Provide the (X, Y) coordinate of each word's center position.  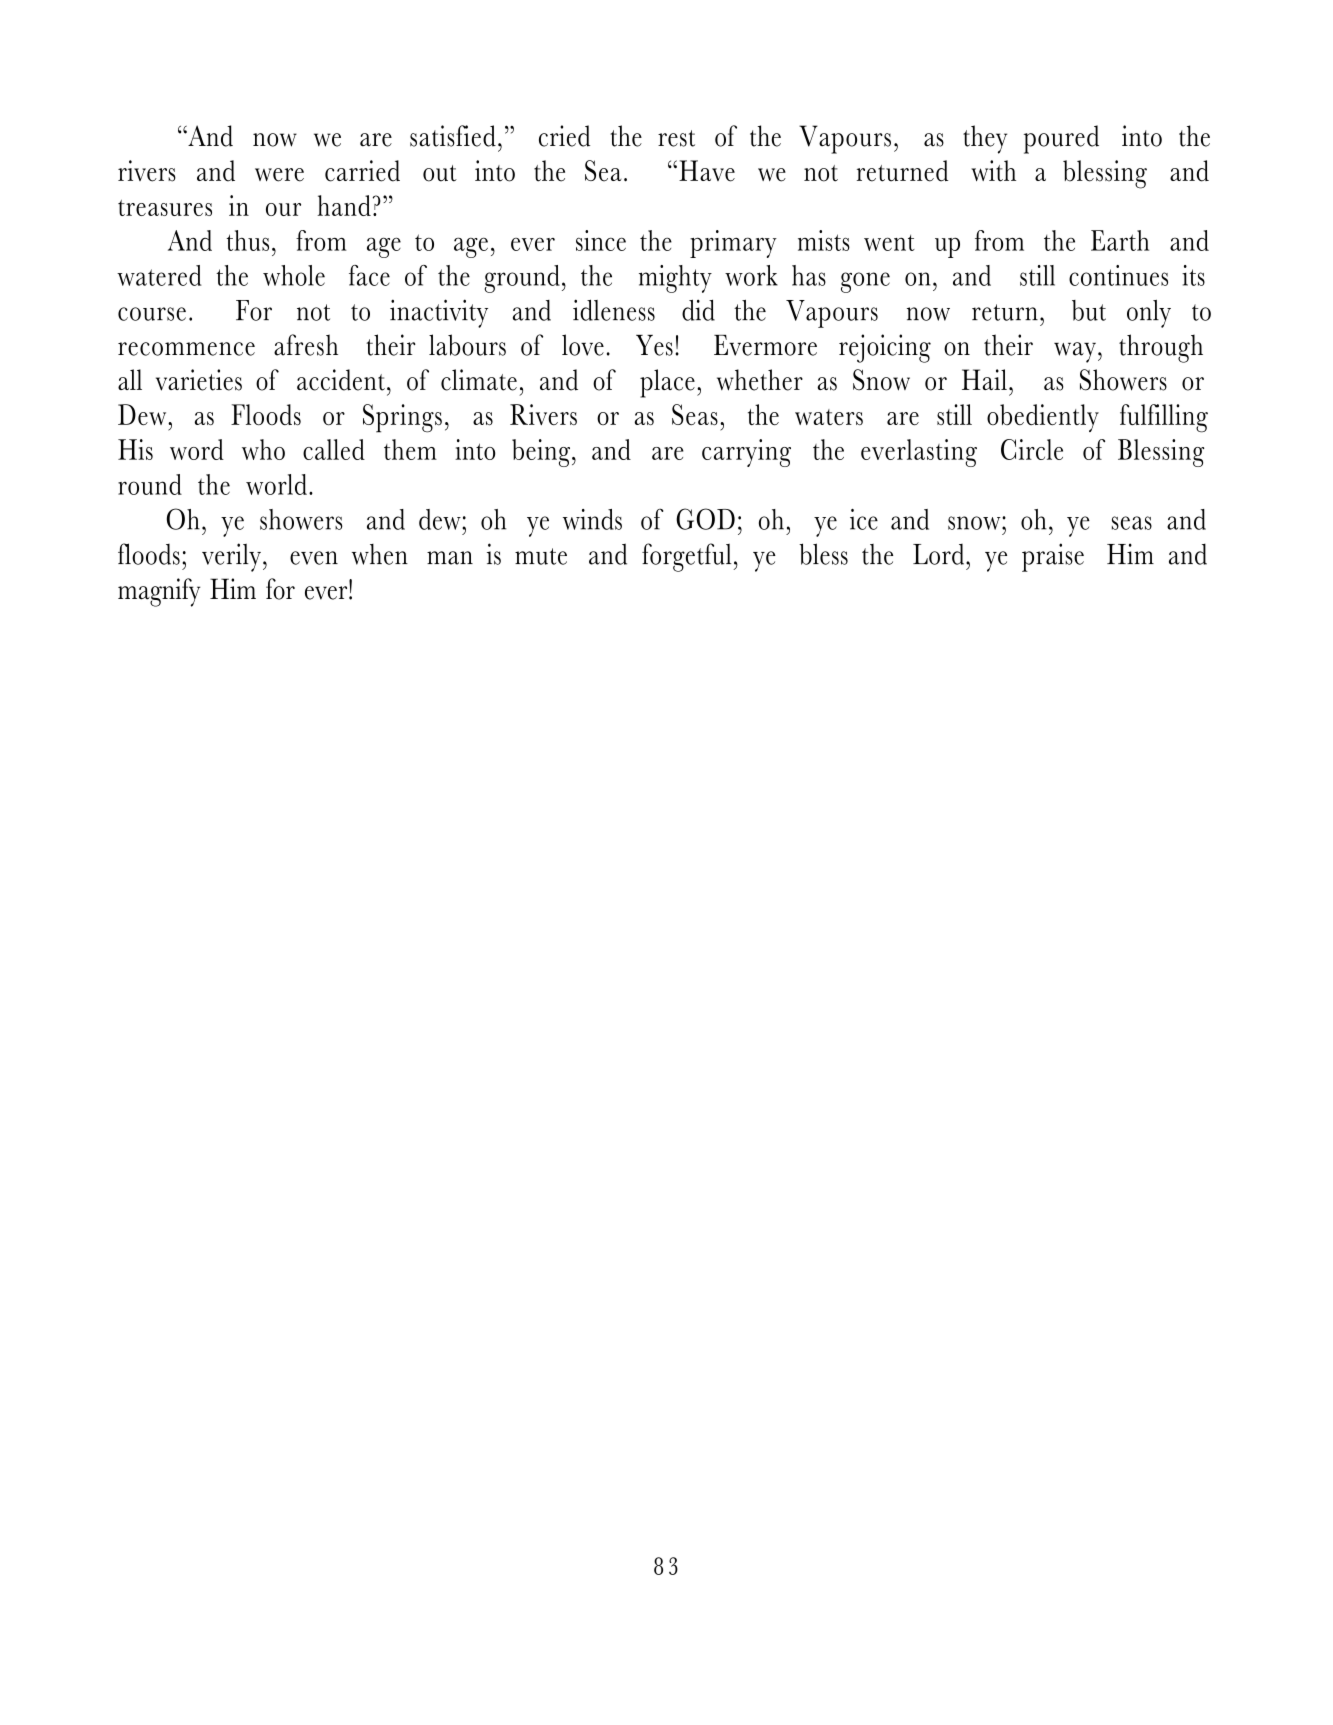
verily (231, 557)
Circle (1032, 449)
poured (1061, 139)
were (279, 175)
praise (1053, 557)
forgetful (688, 557)
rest (676, 138)
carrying (746, 453)
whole (294, 275)
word (197, 449)
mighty (675, 279)
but (1089, 310)
